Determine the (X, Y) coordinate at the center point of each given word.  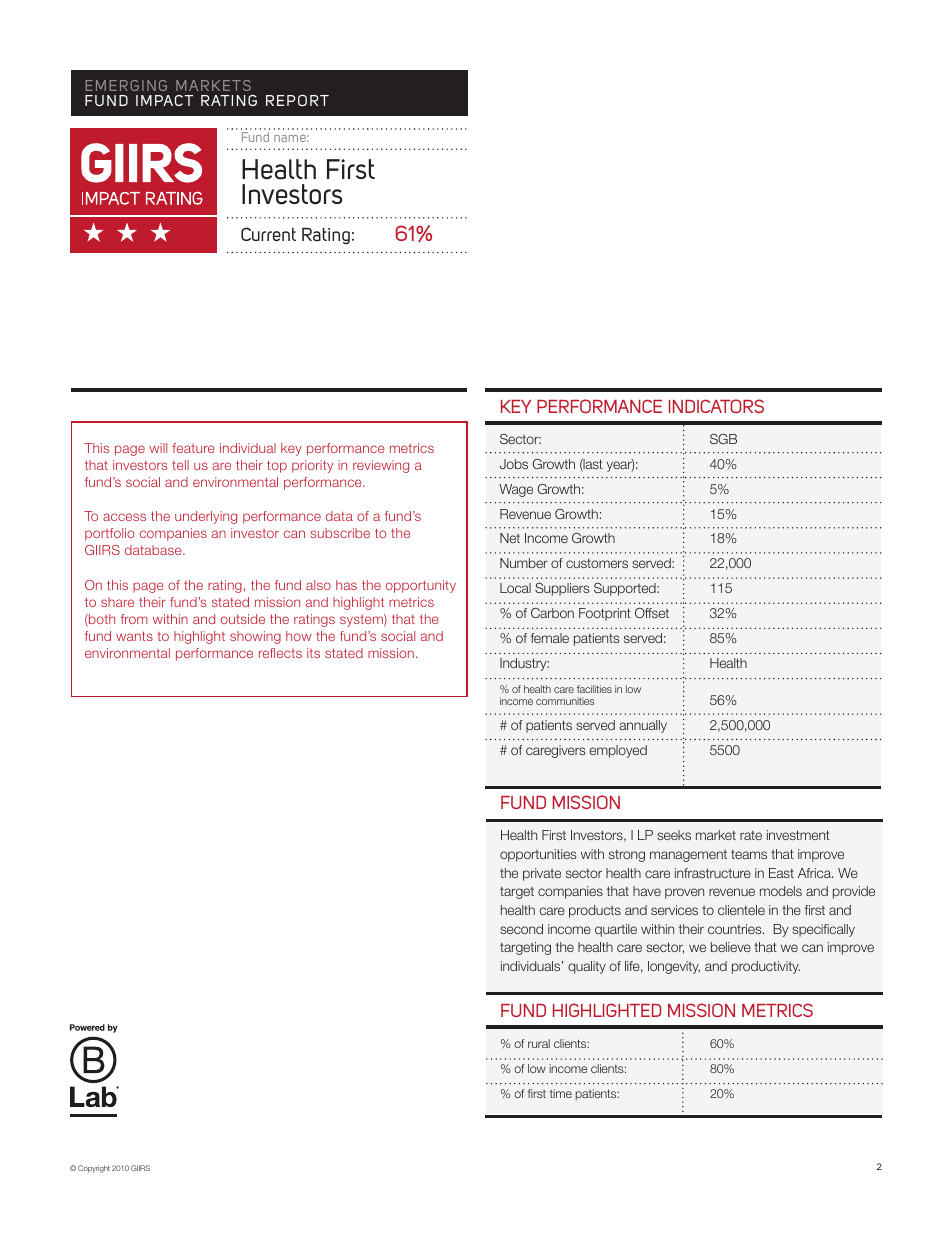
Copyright (94, 1169)
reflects (280, 653)
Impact (164, 100)
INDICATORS (716, 406)
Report (297, 100)
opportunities (538, 855)
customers (597, 563)
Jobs (514, 464)
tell (180, 465)
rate (751, 835)
